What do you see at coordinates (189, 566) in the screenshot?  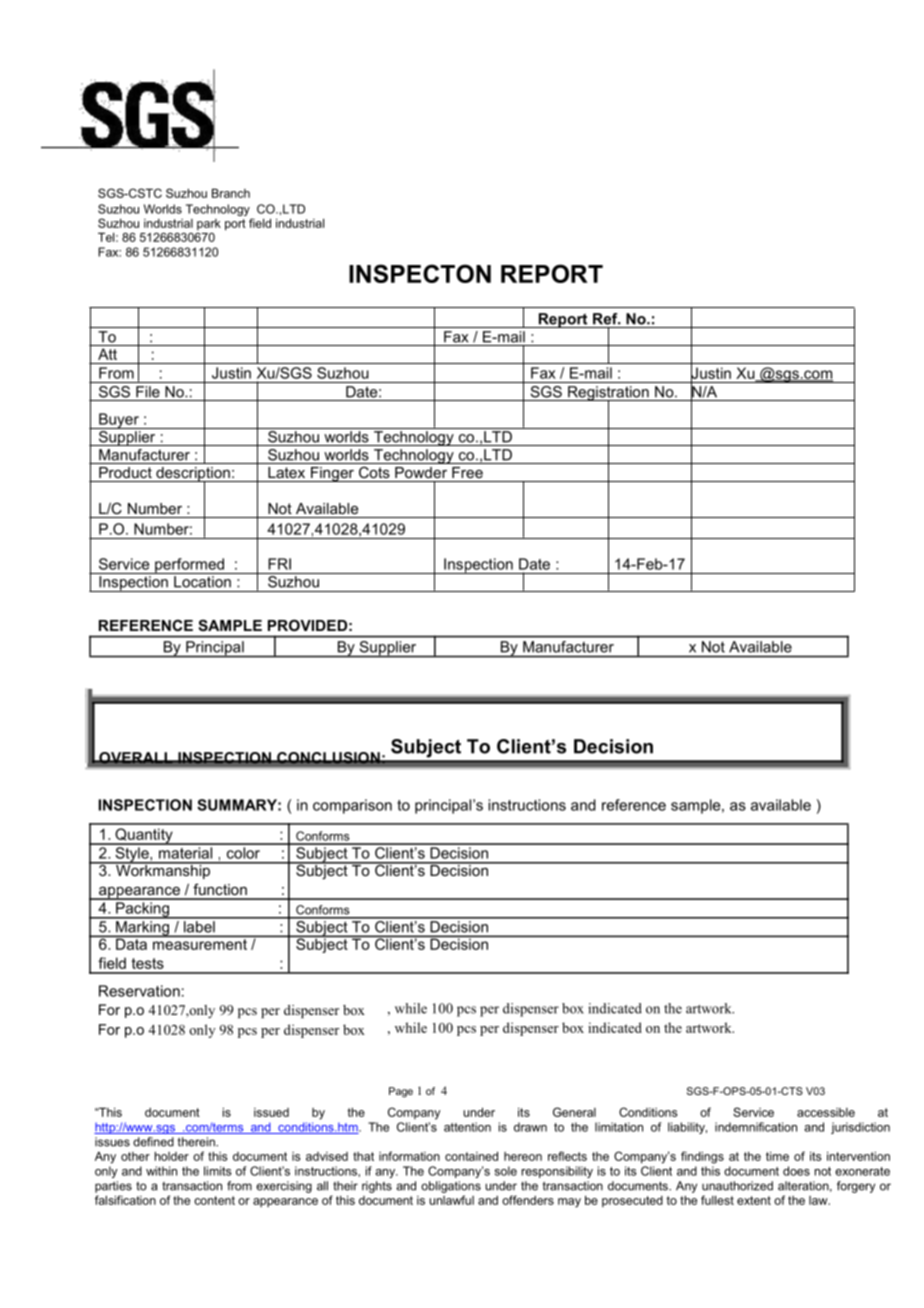 I see `performed` at bounding box center [189, 566].
